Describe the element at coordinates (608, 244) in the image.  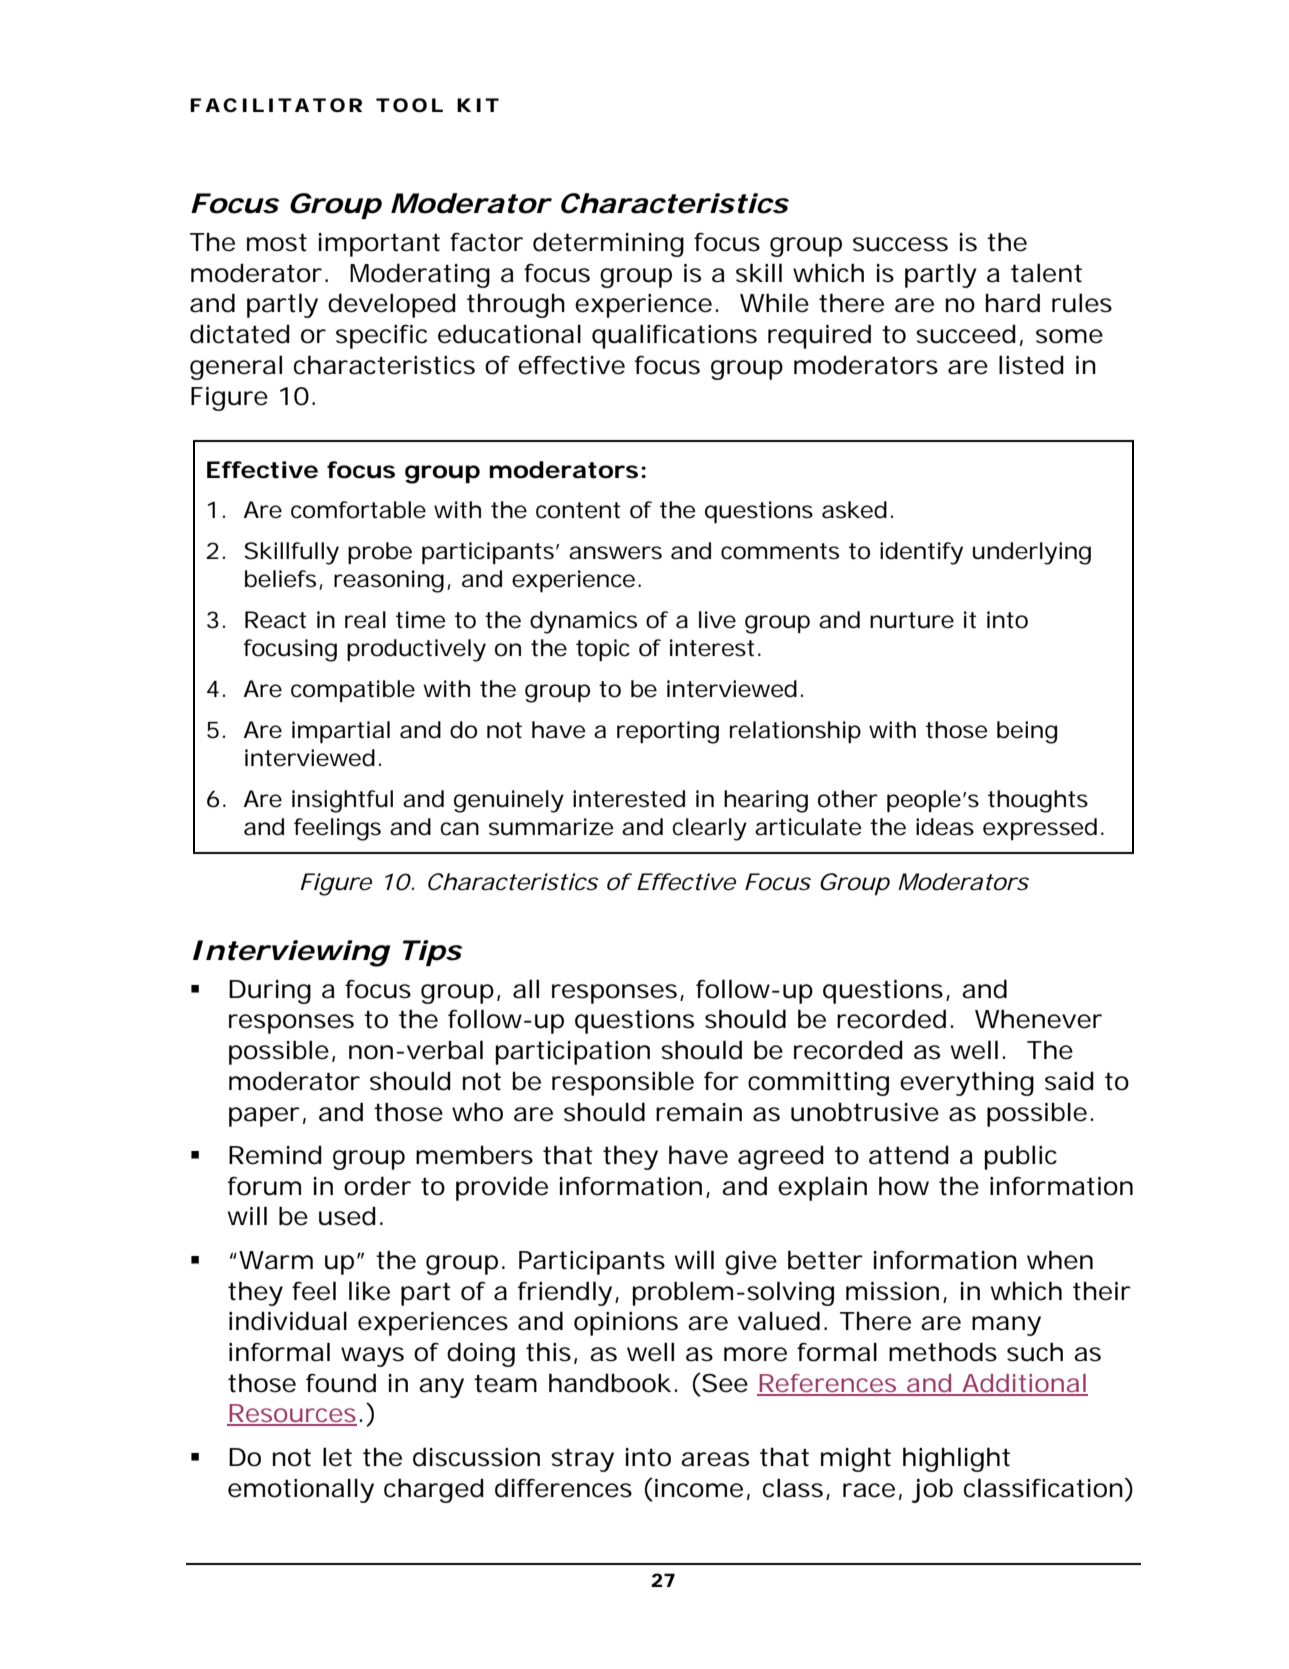
I see `determining` at that location.
